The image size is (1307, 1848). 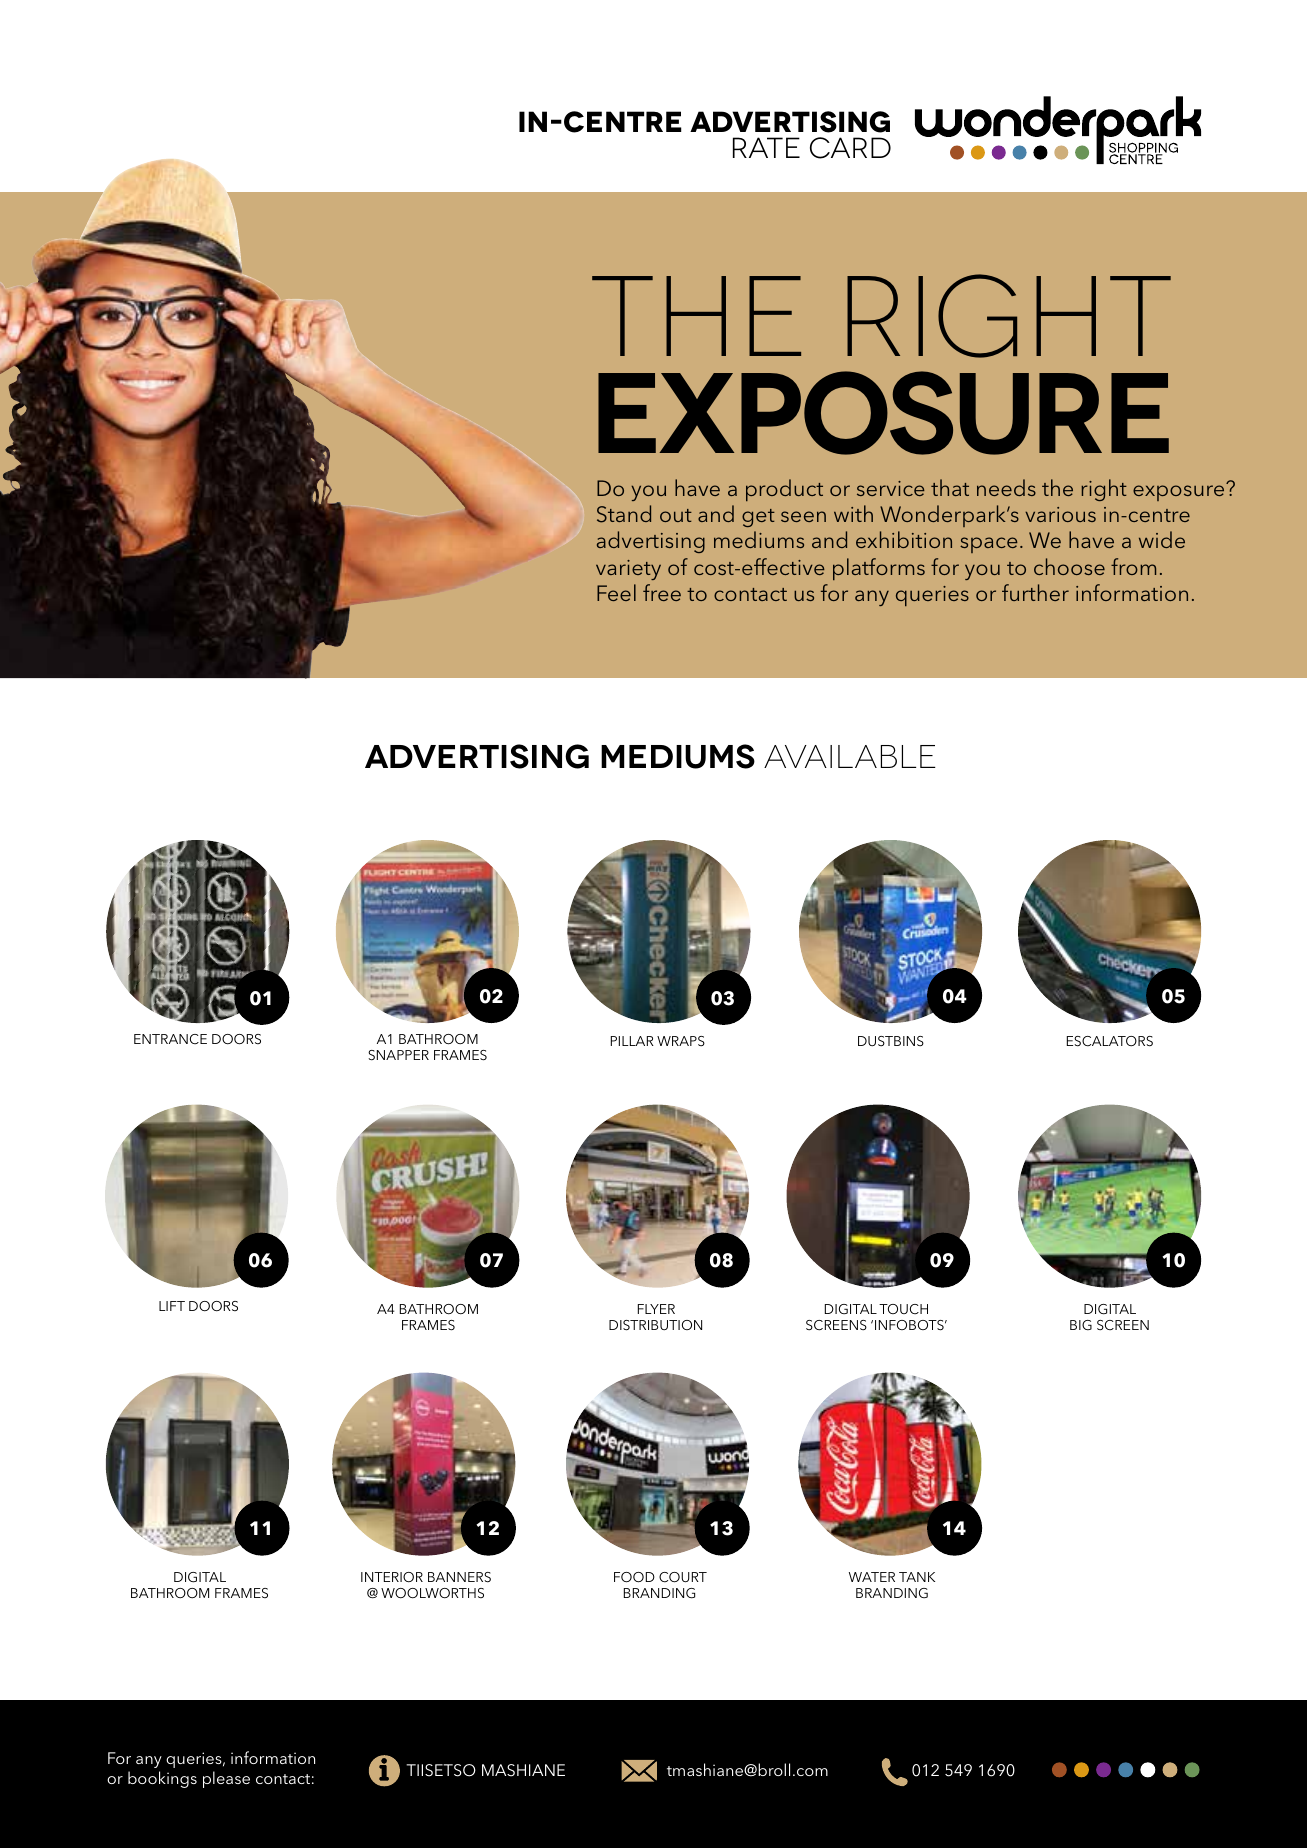 What do you see at coordinates (1006, 487) in the screenshot?
I see `needs` at bounding box center [1006, 487].
